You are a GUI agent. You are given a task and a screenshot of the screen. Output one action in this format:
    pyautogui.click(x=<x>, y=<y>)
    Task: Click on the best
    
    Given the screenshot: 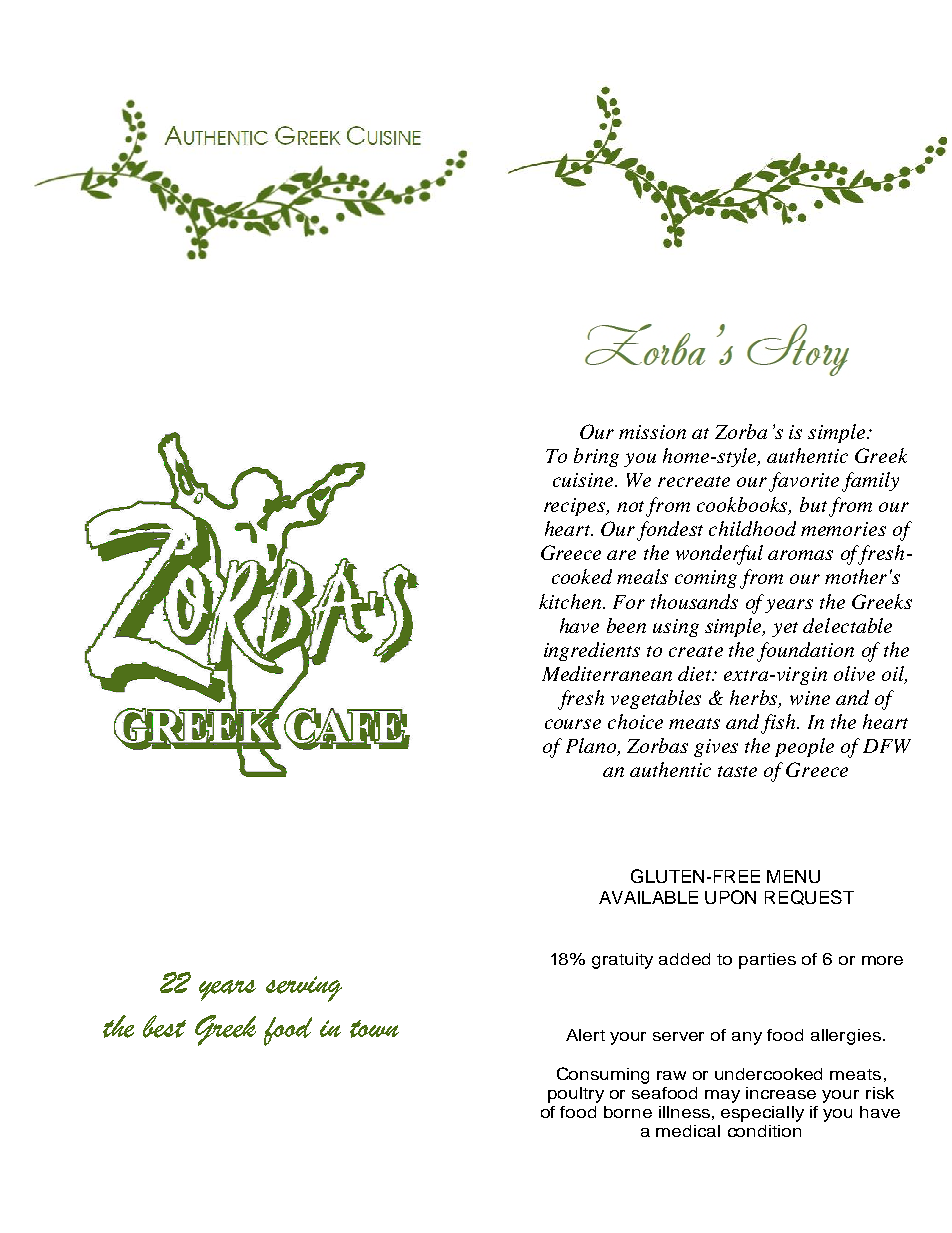 What is the action you would take?
    pyautogui.click(x=164, y=1026)
